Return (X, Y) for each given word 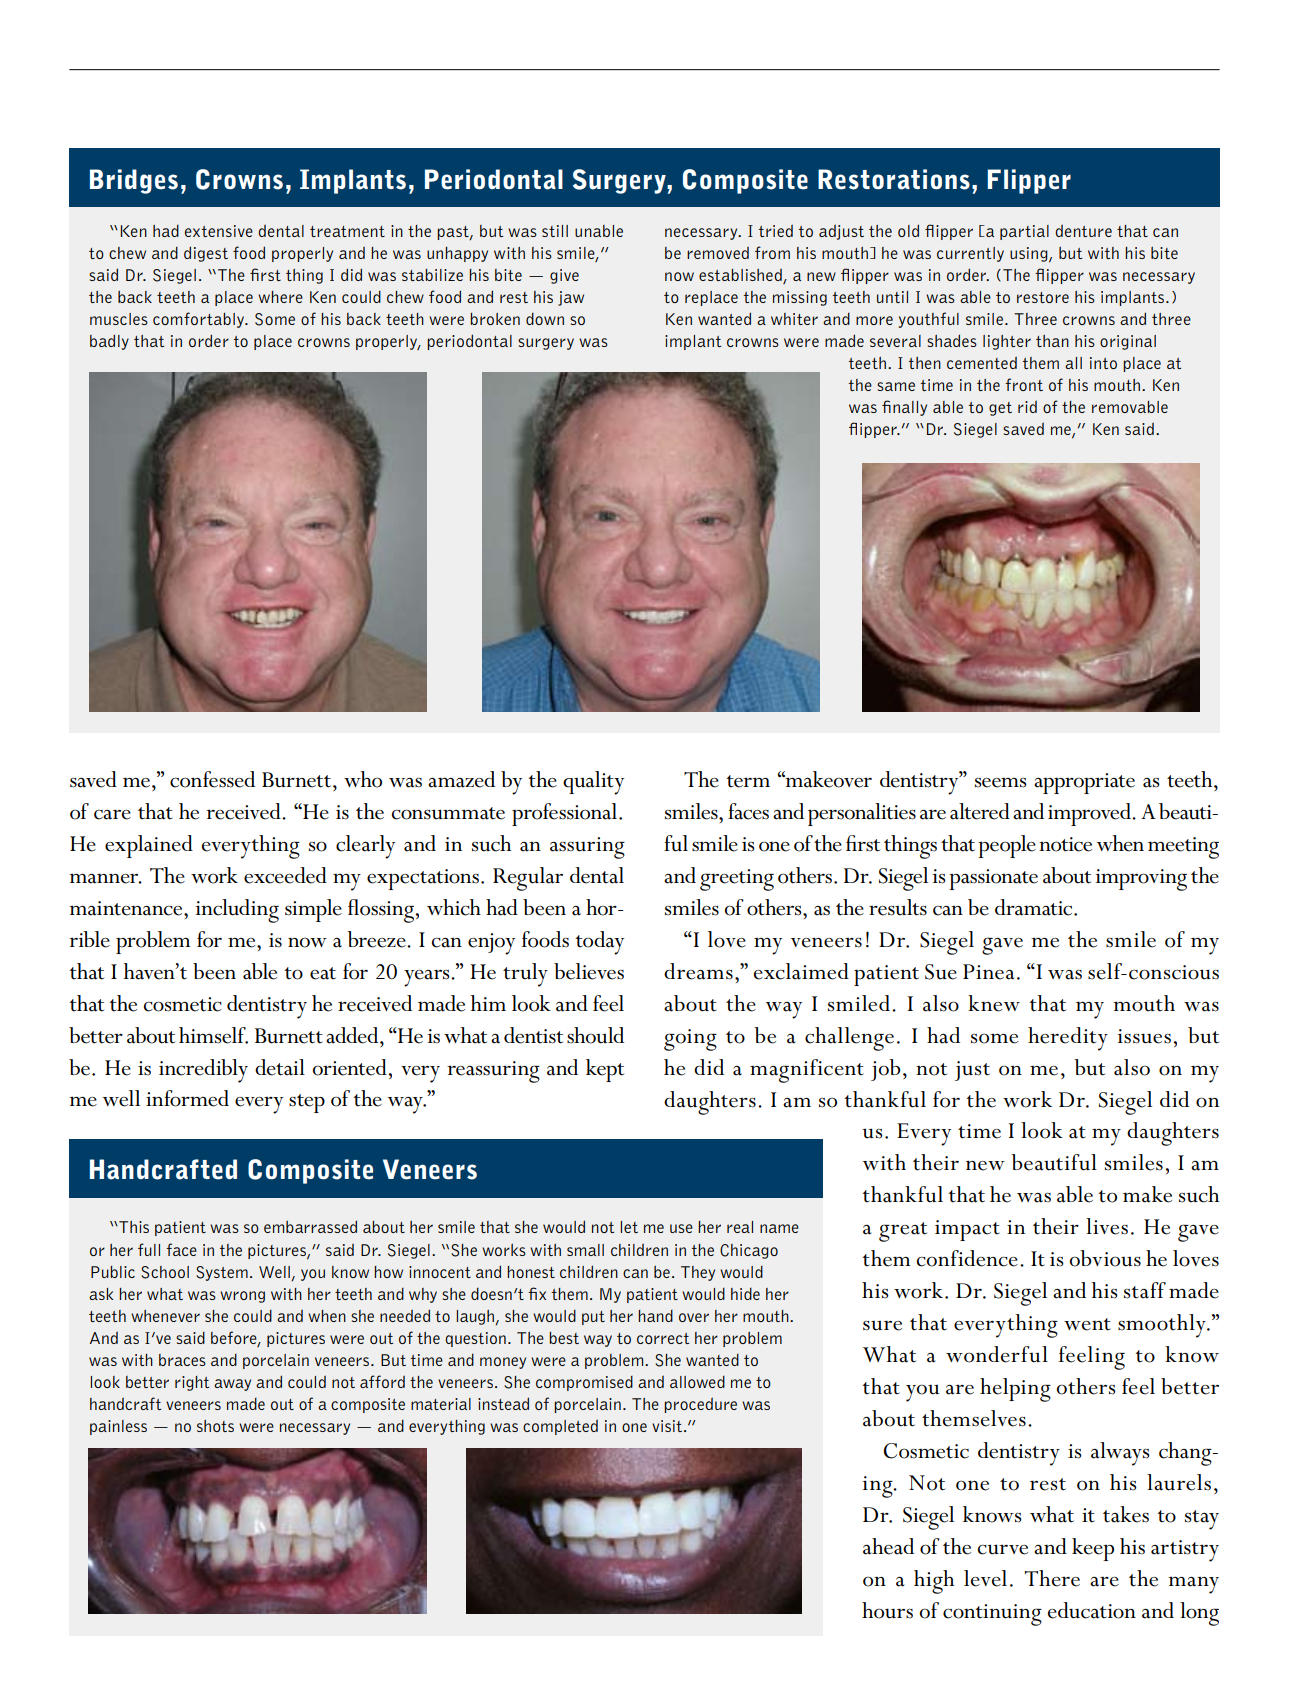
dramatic (1035, 907)
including (237, 911)
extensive (219, 231)
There (1052, 1578)
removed (718, 252)
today (600, 943)
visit (667, 1426)
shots (215, 1426)
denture (1083, 230)
